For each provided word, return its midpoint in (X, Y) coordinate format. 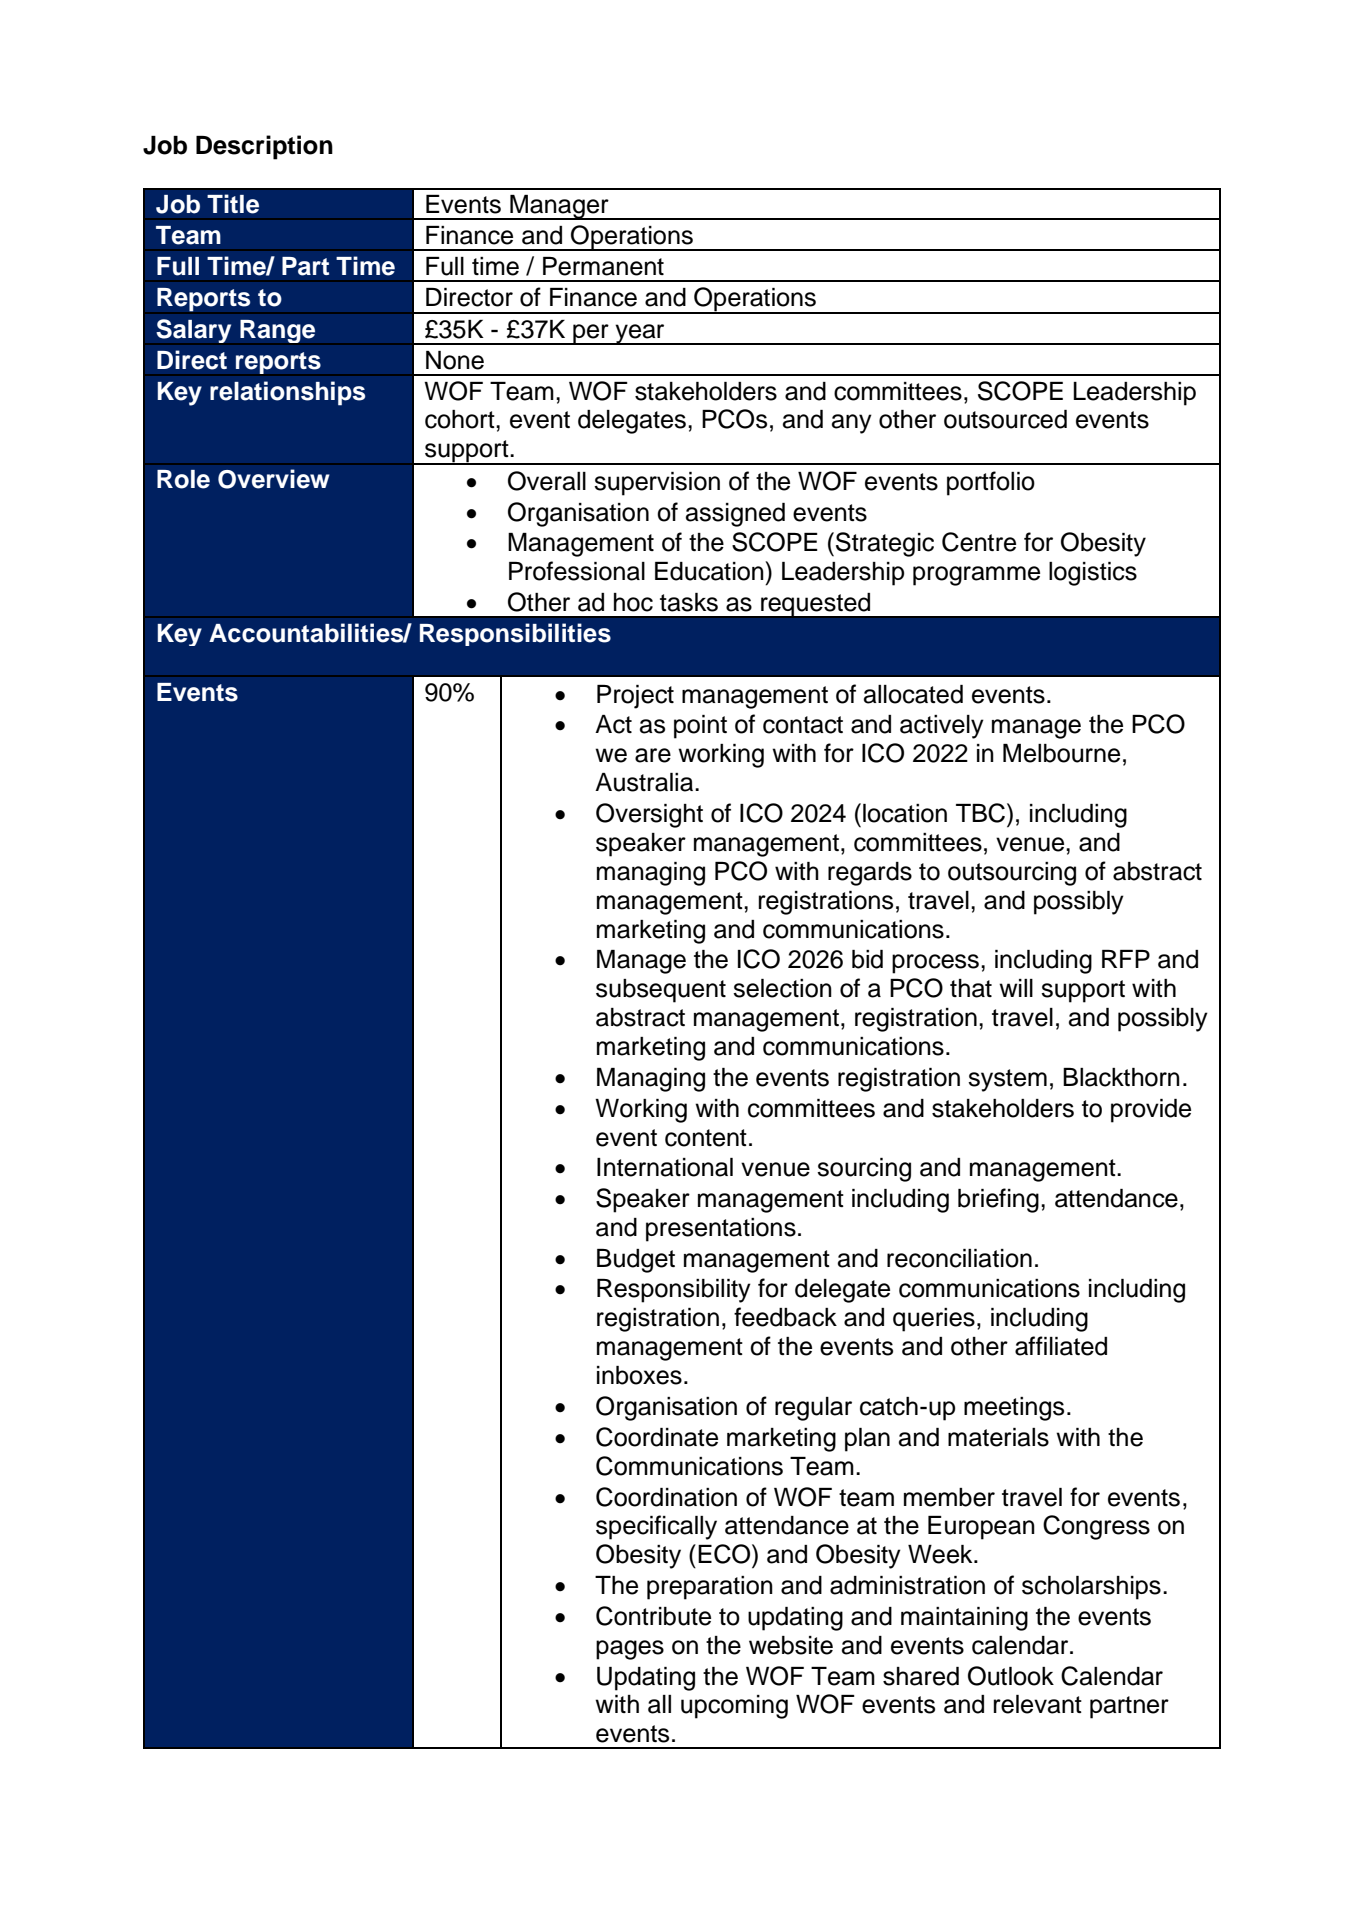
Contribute (653, 1616)
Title (233, 204)
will (1016, 988)
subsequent (661, 991)
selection (782, 988)
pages (630, 1650)
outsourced (1005, 419)
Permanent (603, 266)
